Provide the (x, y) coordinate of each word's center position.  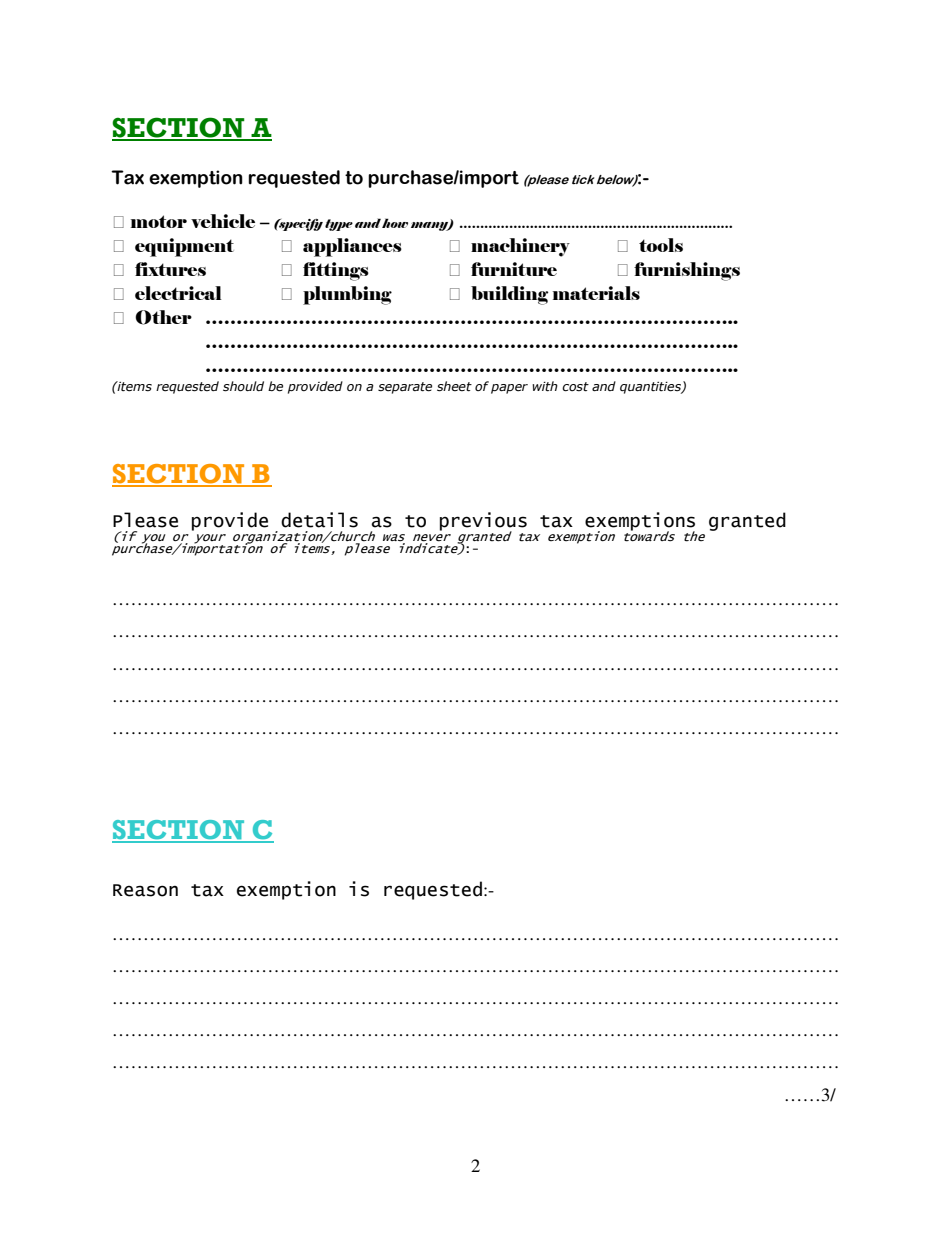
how (395, 223)
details (319, 520)
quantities (651, 388)
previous (483, 522)
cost (575, 387)
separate (405, 388)
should (243, 386)
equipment (184, 247)
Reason (145, 890)
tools (661, 245)
